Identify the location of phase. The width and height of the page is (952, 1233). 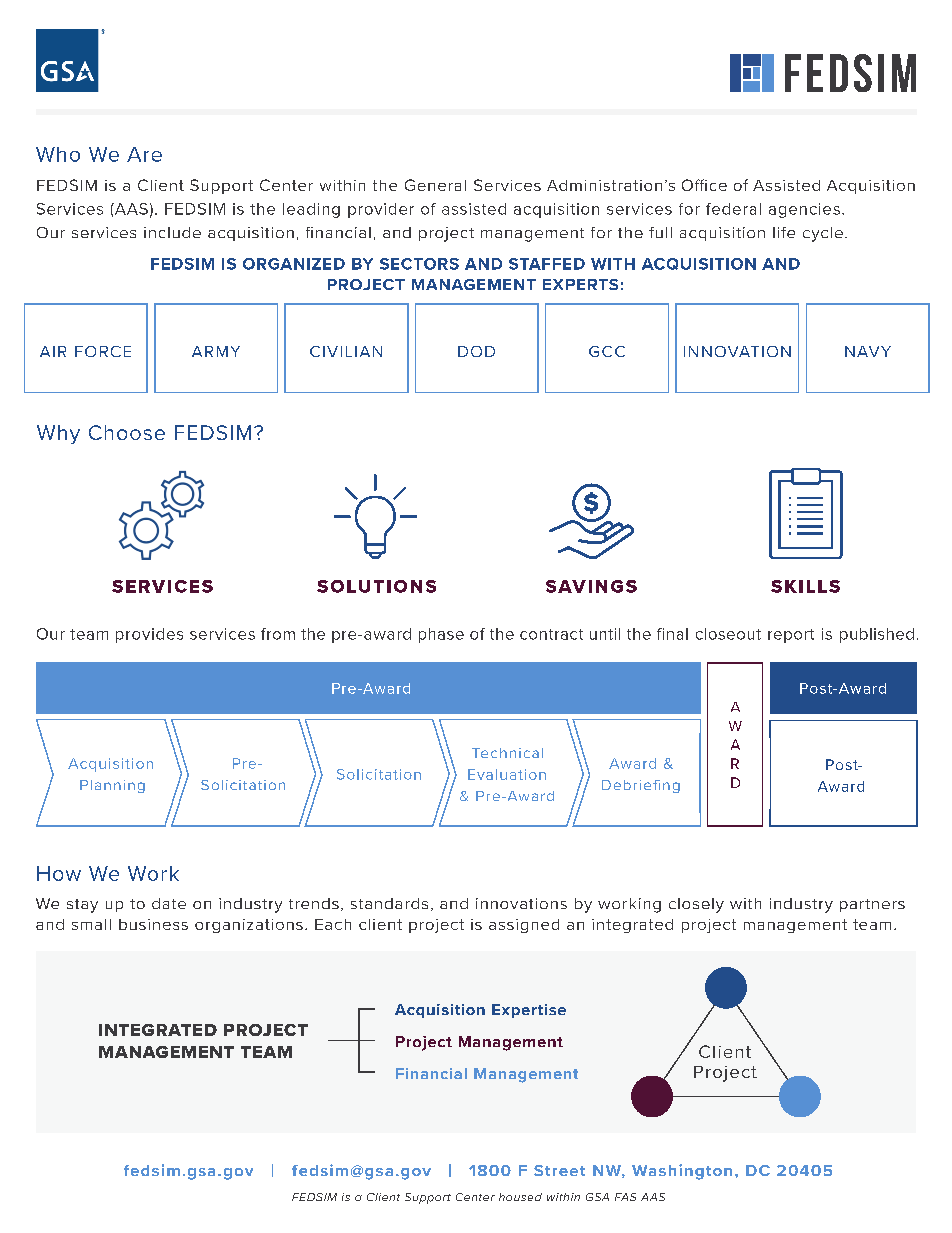
(441, 635).
